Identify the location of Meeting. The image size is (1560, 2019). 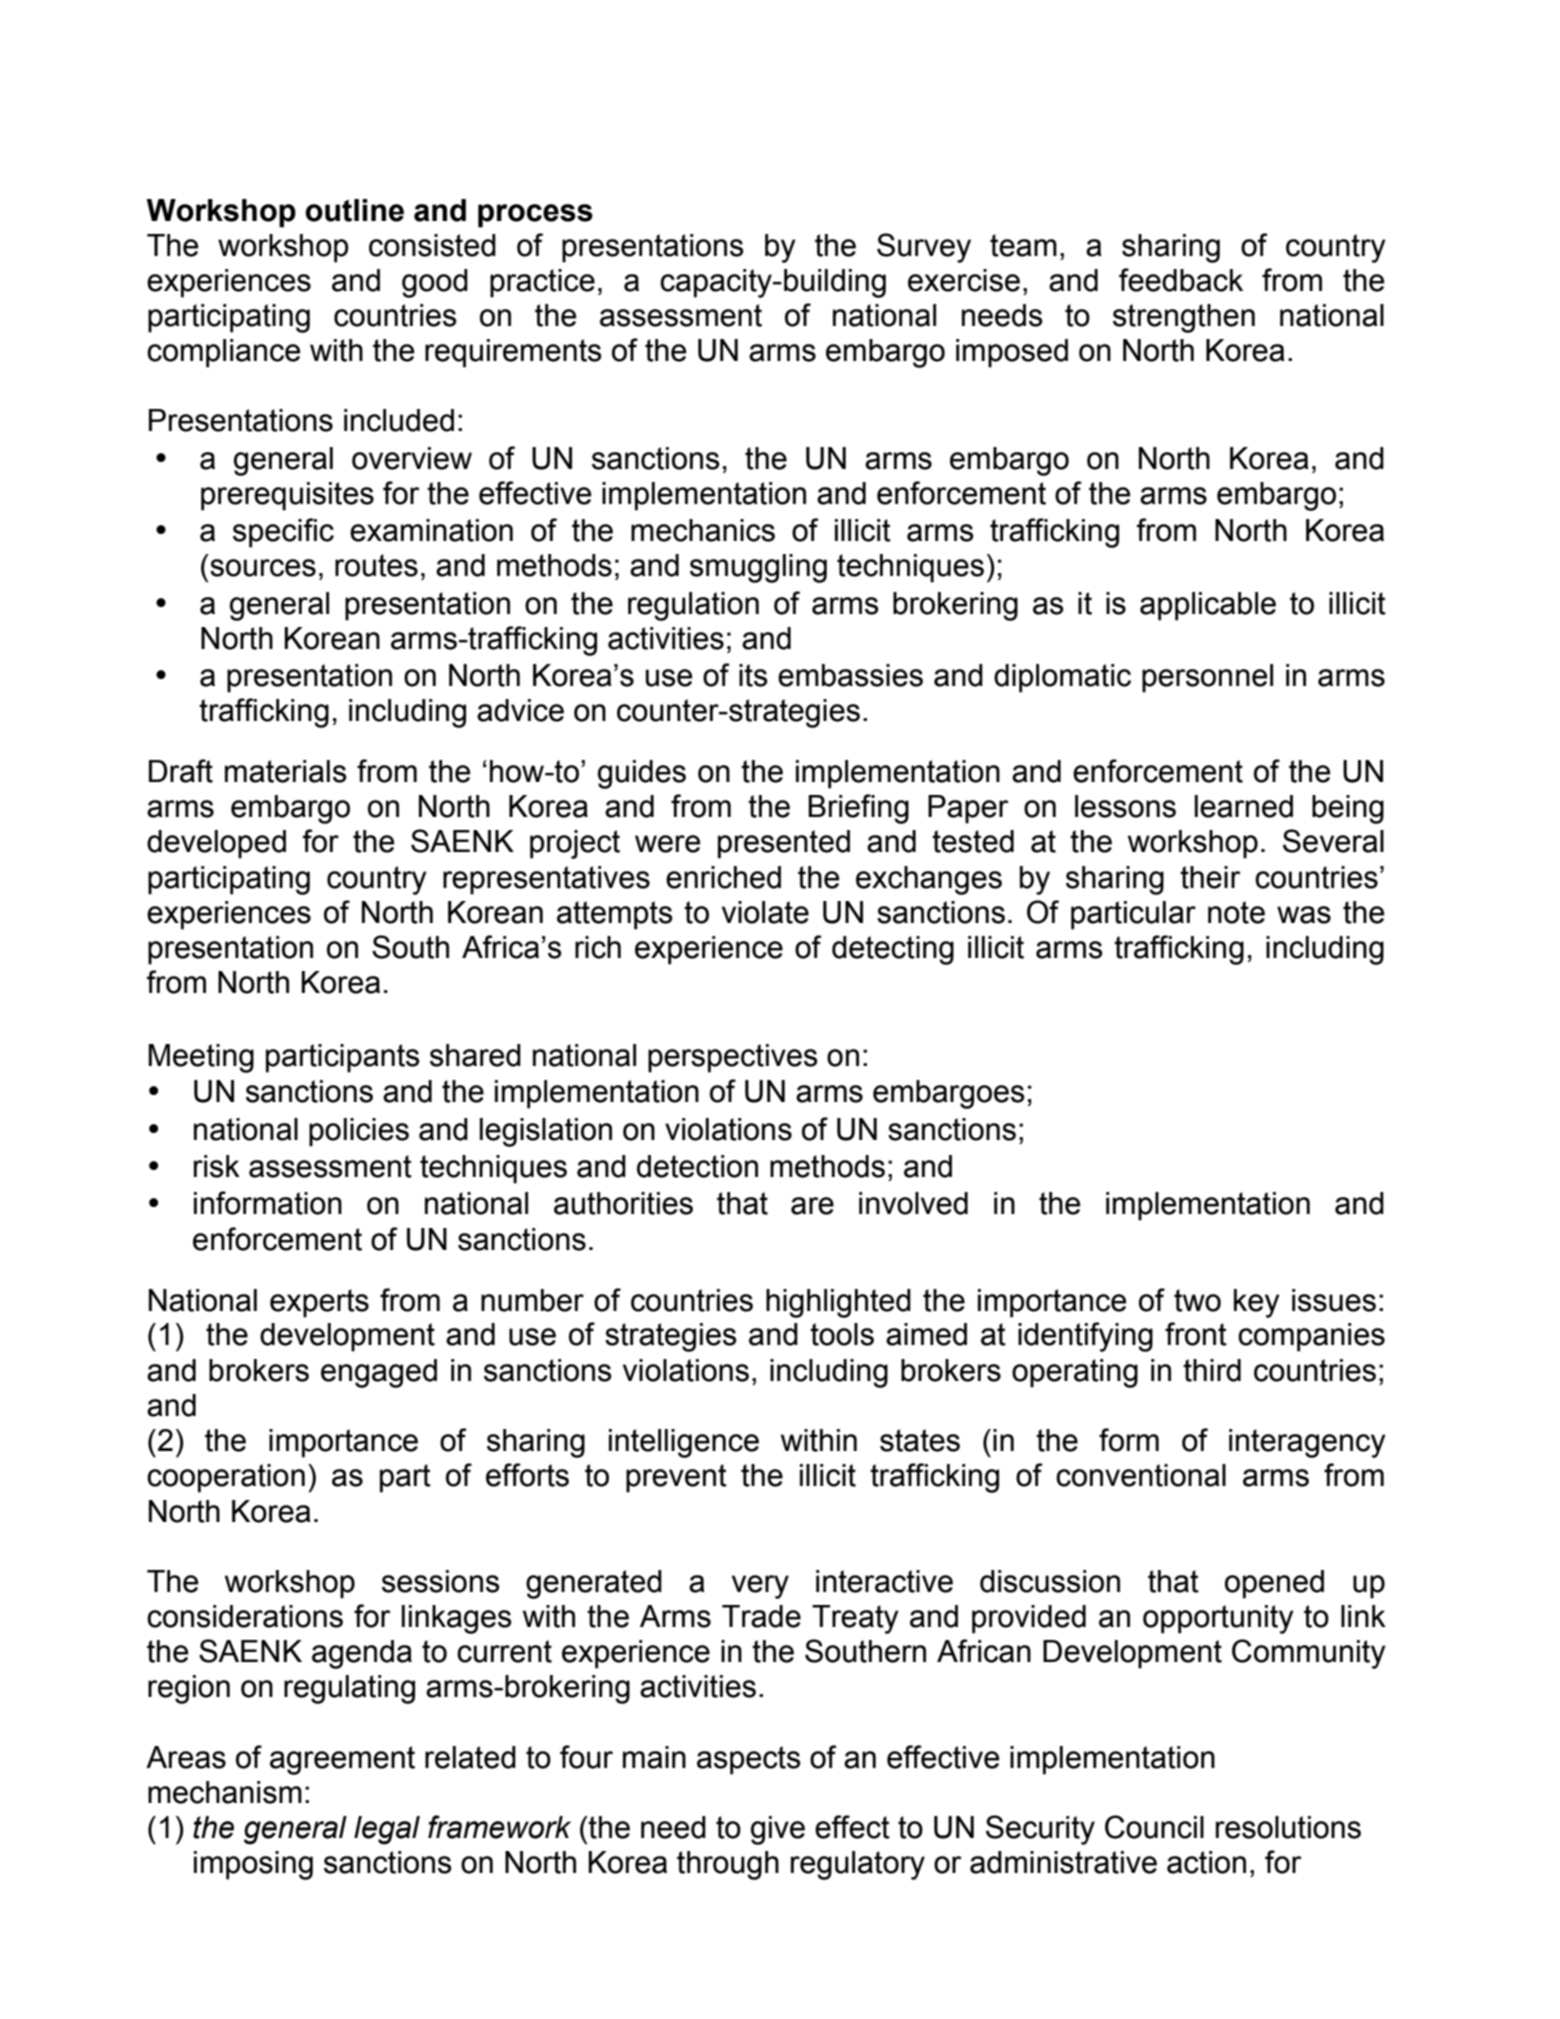
(201, 1058).
